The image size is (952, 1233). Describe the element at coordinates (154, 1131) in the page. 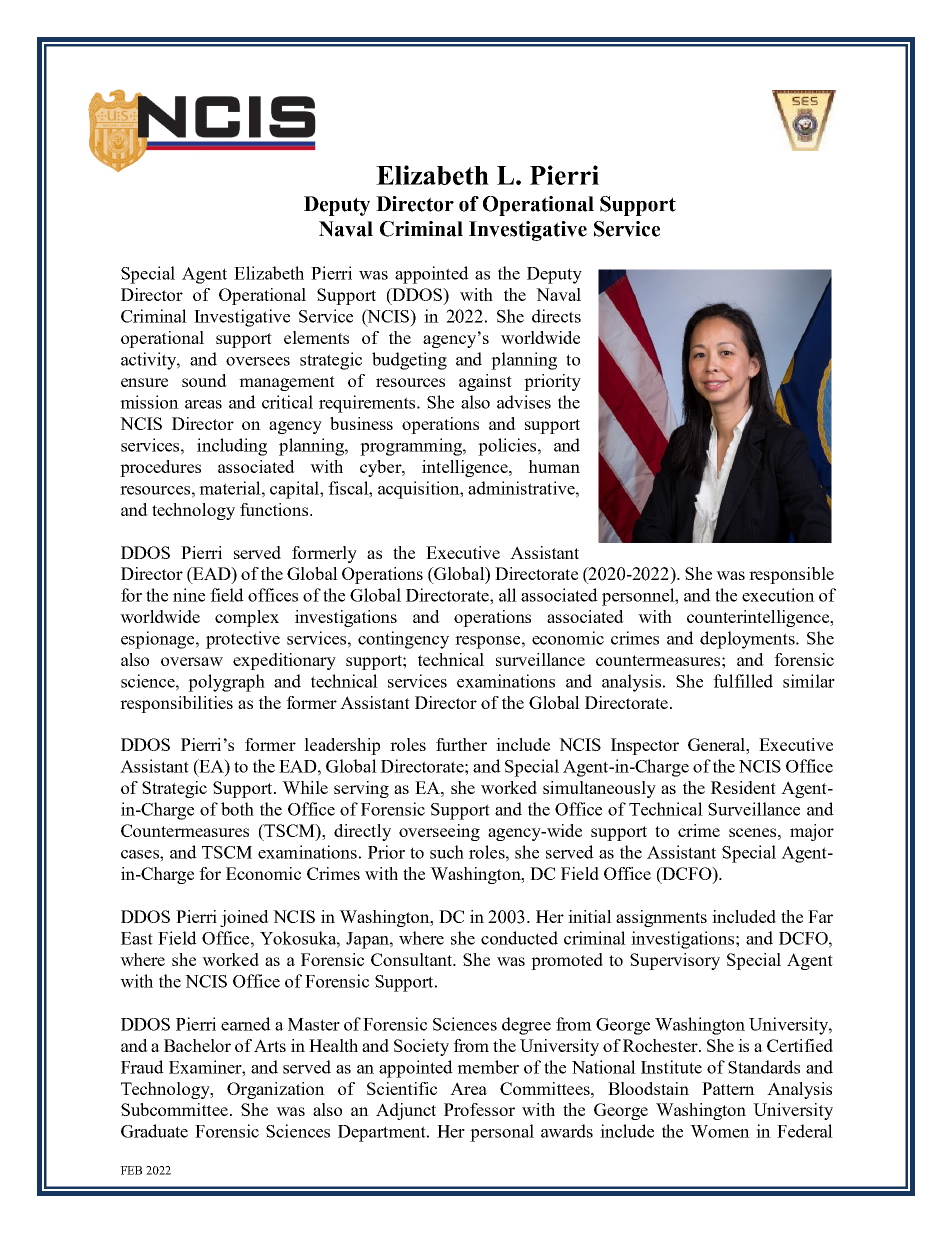

I see `Graduate` at that location.
